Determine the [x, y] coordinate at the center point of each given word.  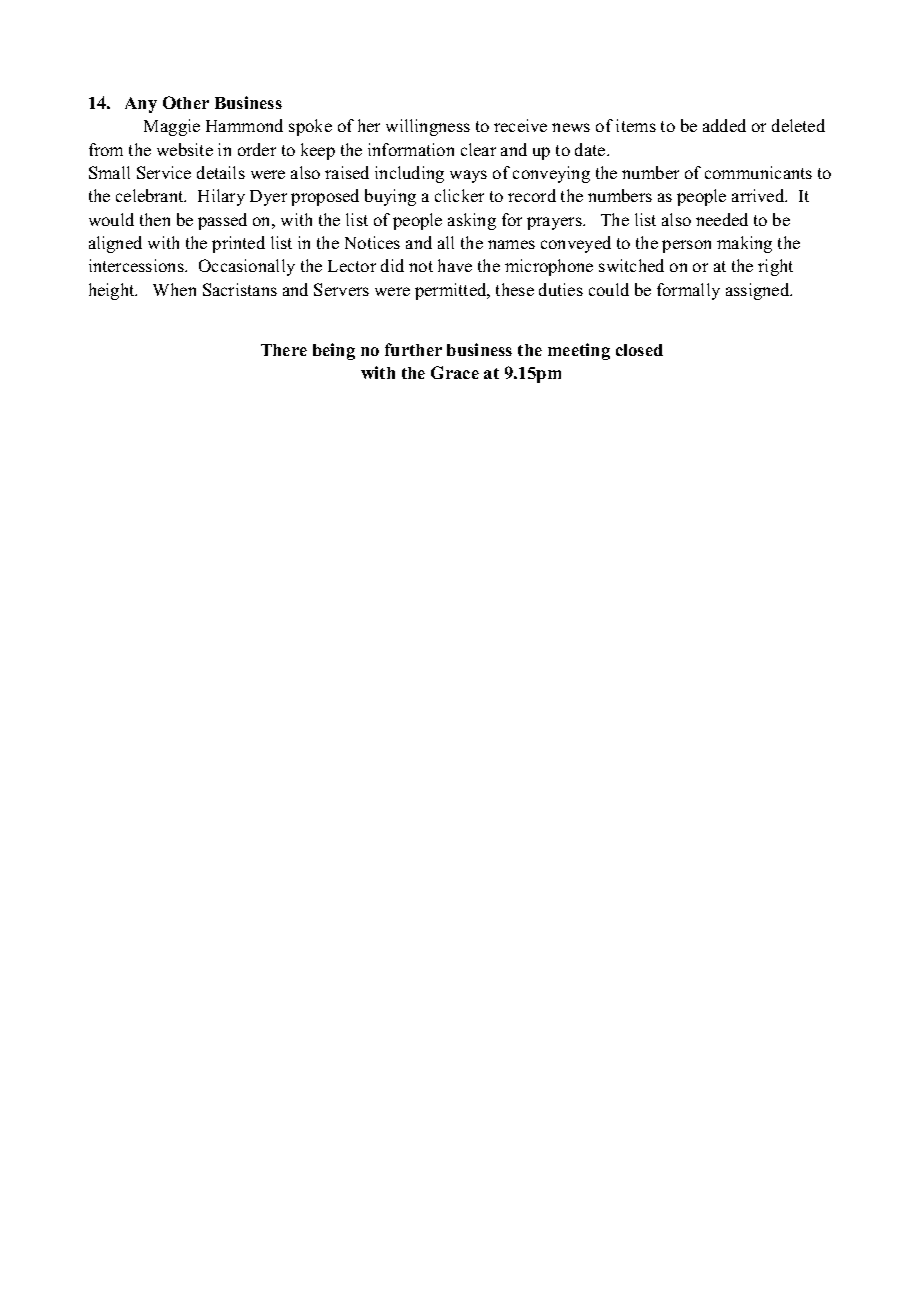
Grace [455, 372]
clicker [459, 195]
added [724, 125]
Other [186, 102]
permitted [452, 291]
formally [688, 291]
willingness [428, 127]
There [284, 350]
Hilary [221, 197]
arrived [759, 195]
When [174, 289]
